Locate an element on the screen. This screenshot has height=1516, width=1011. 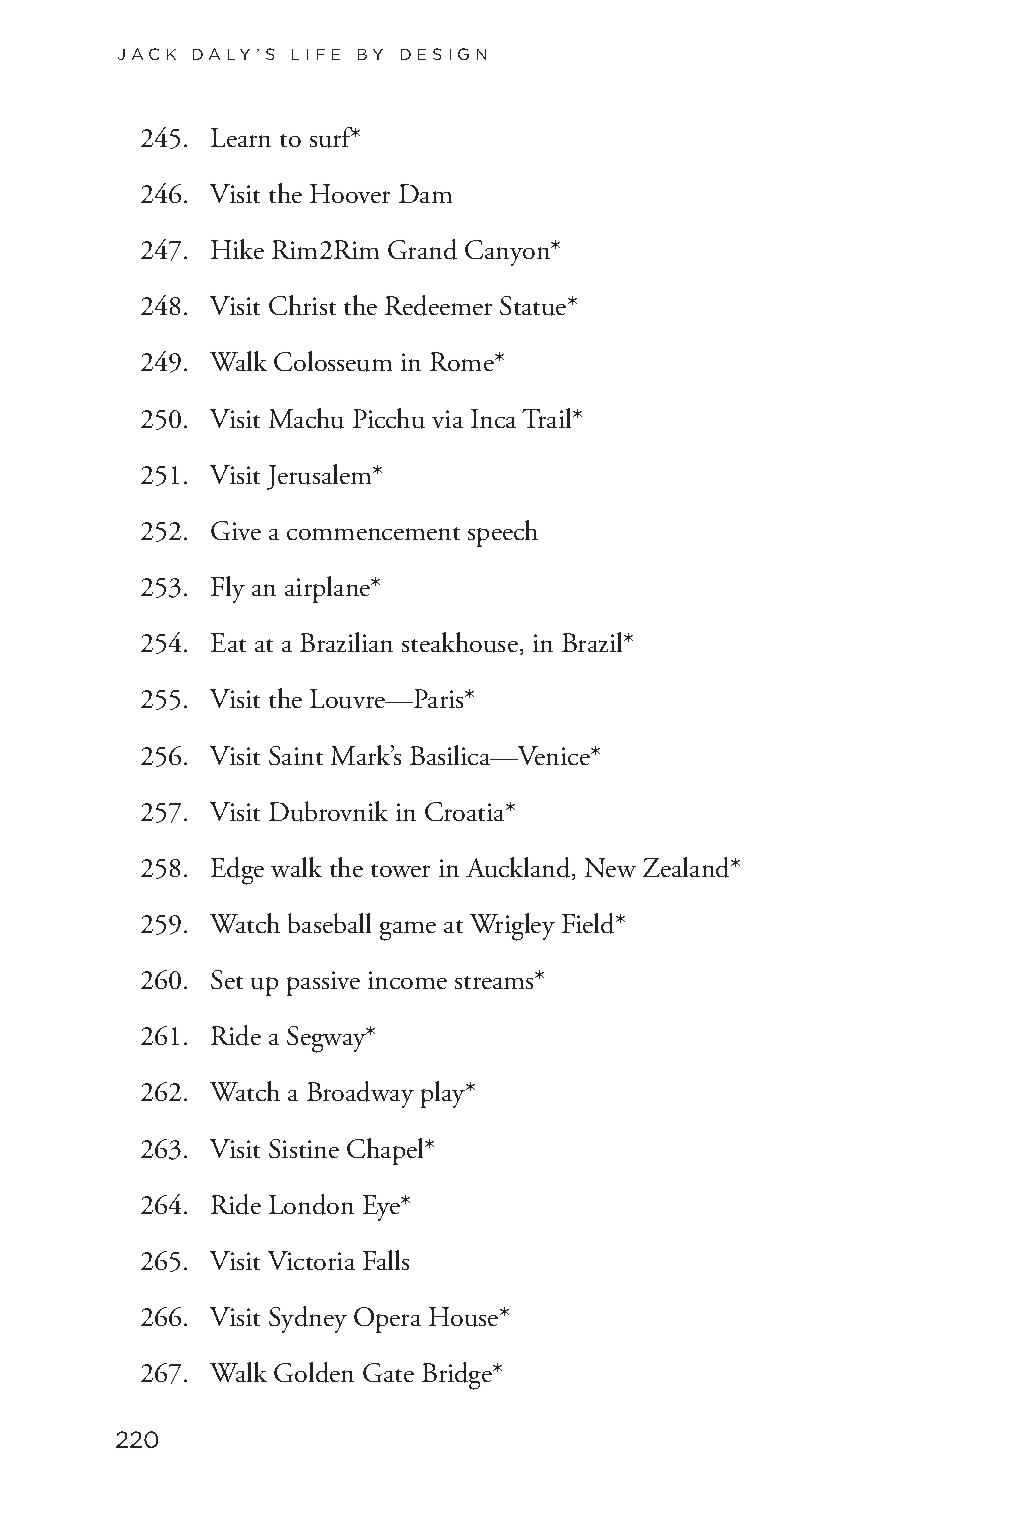
New is located at coordinates (610, 867).
